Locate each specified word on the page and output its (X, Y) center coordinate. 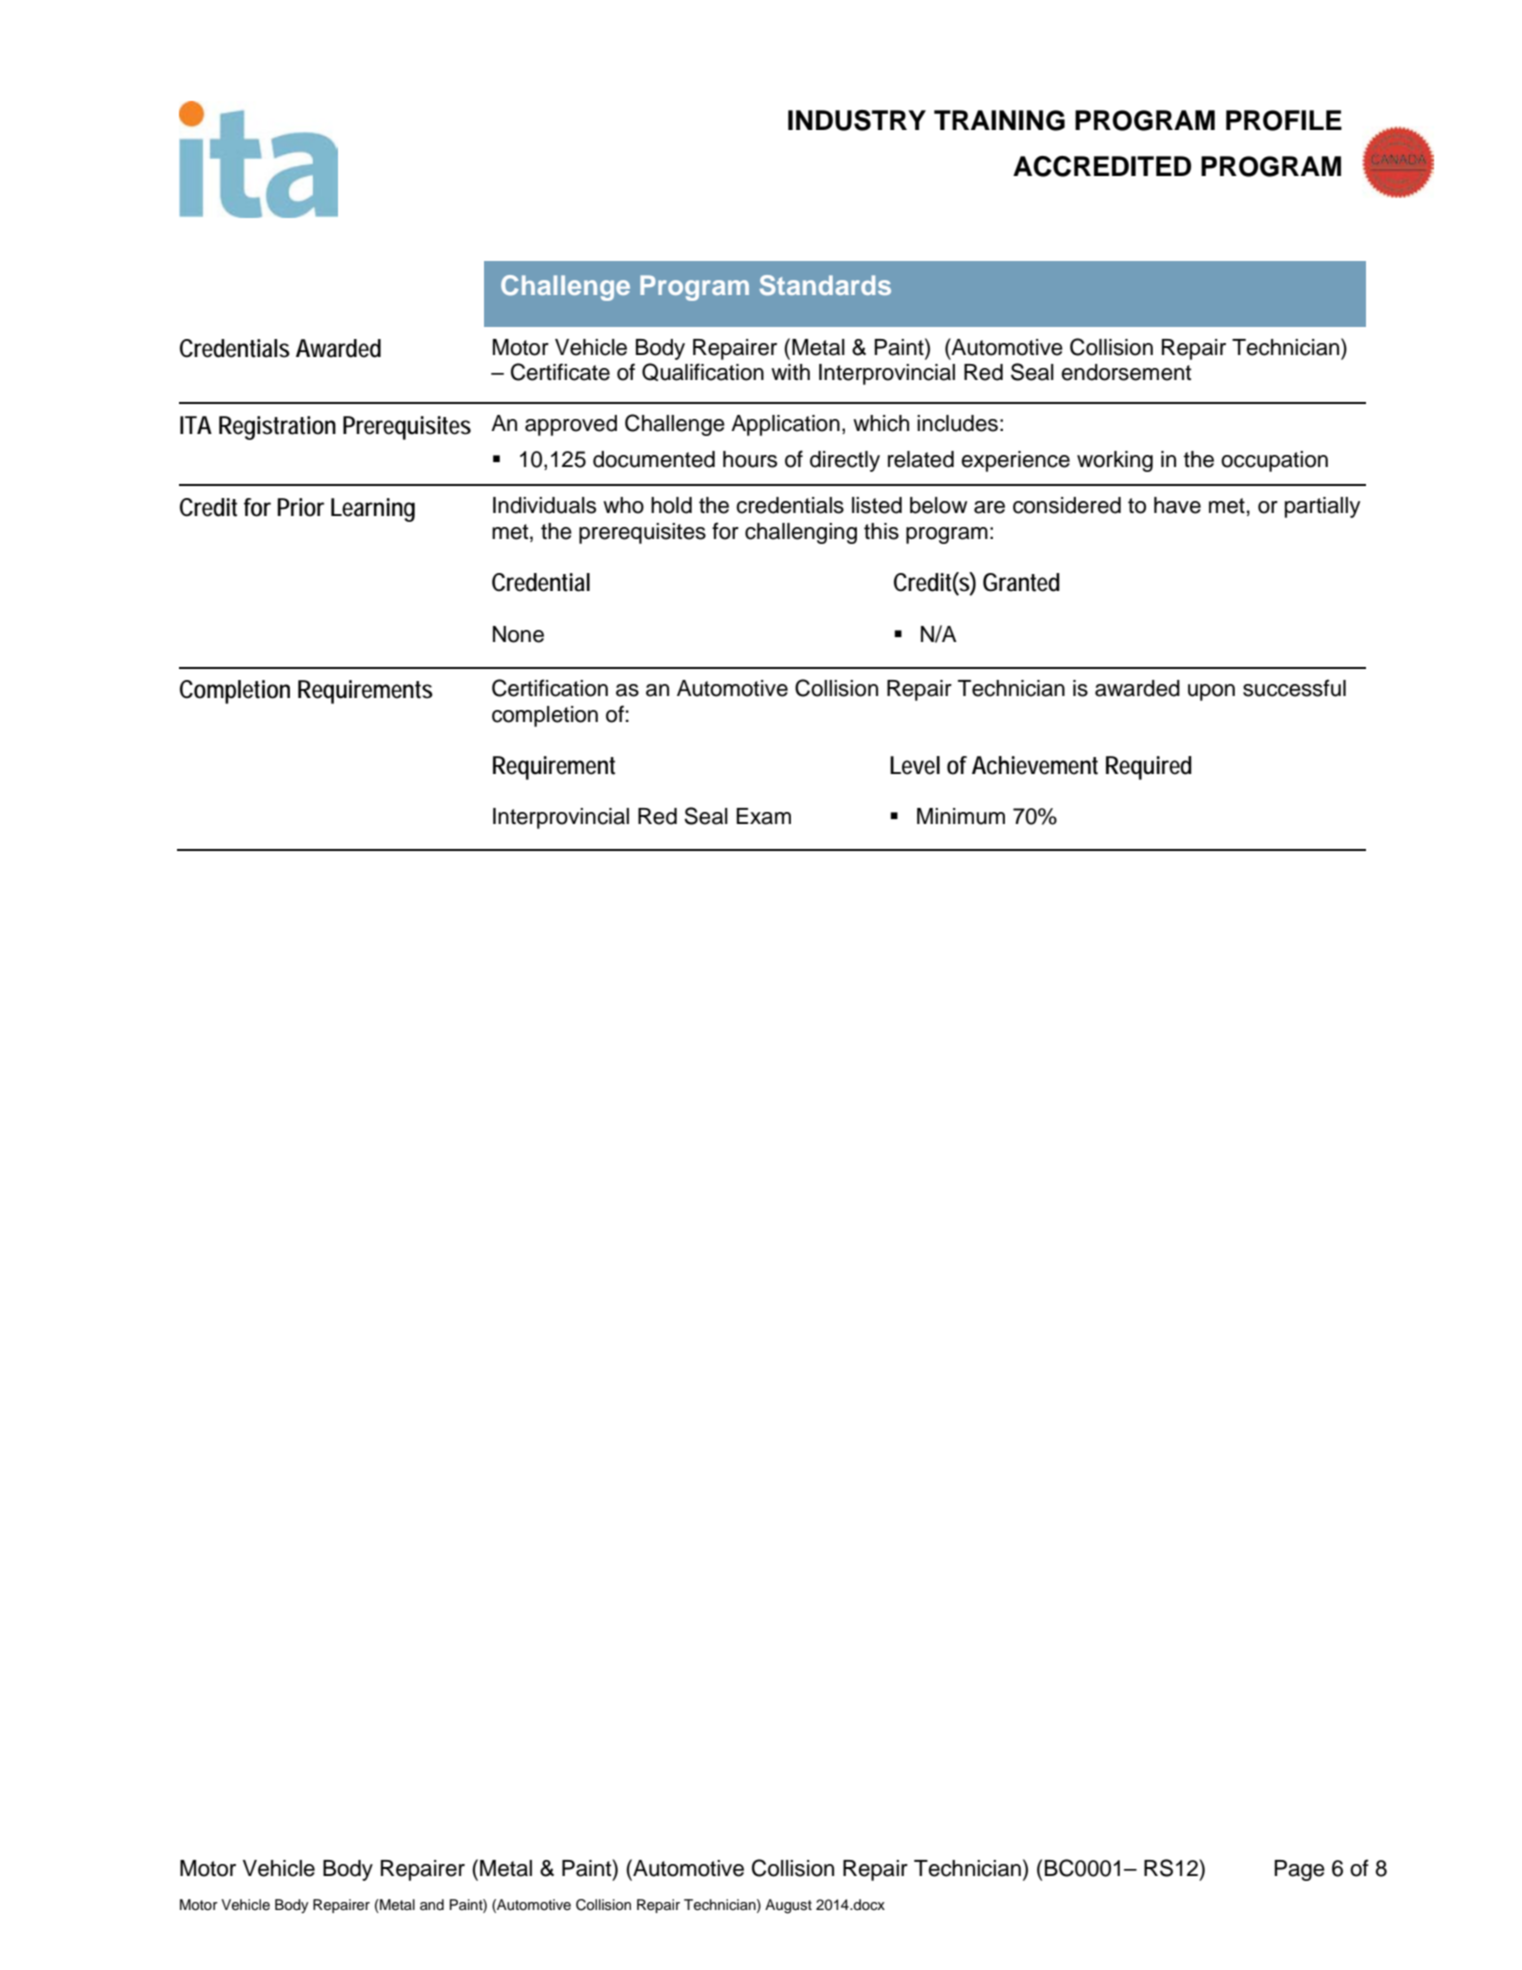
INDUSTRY (857, 120)
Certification (550, 688)
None (518, 634)
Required (1149, 768)
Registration (277, 428)
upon (1211, 692)
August (788, 1906)
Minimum (961, 816)
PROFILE (1284, 120)
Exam (763, 816)
